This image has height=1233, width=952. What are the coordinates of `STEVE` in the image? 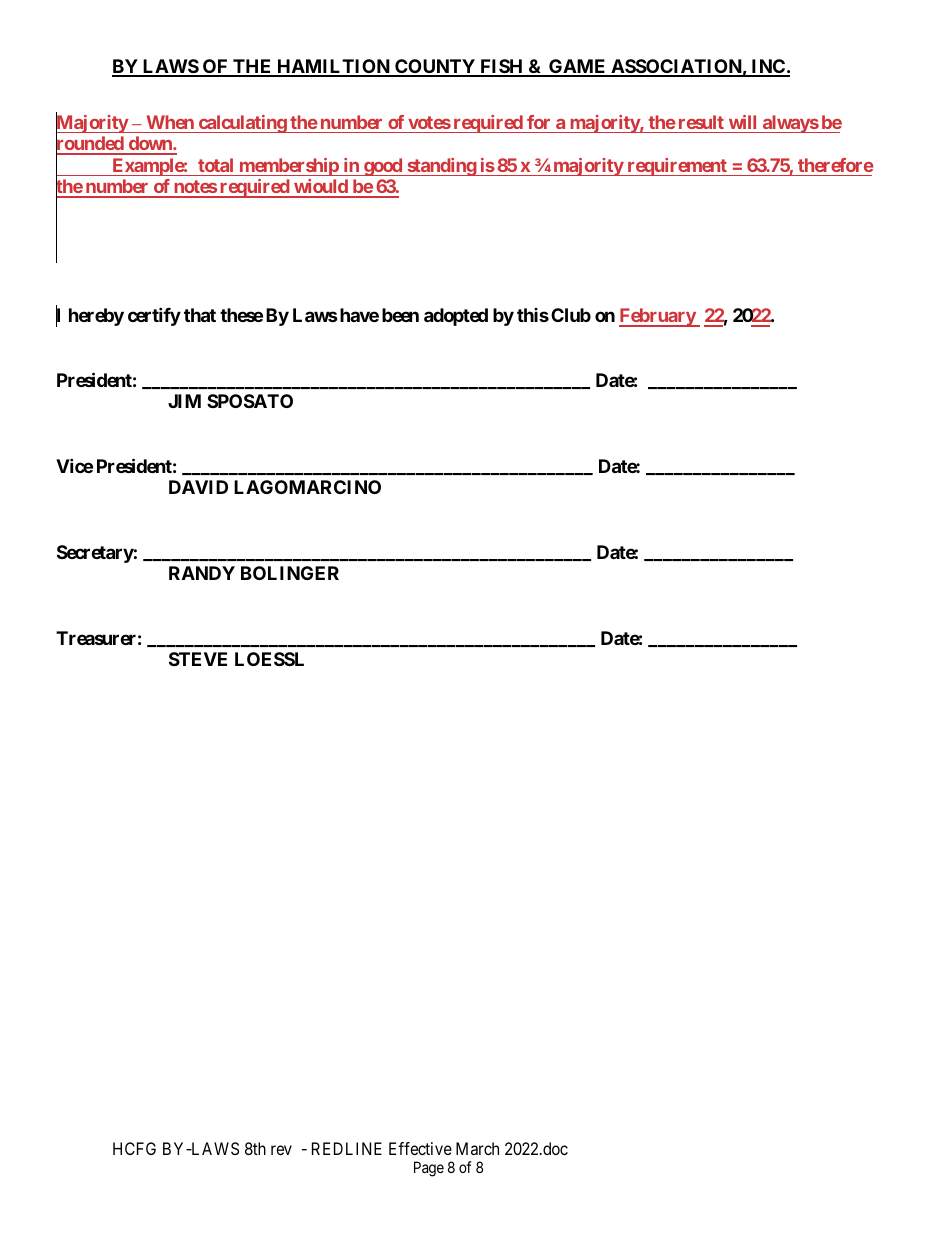 It's located at (198, 659).
